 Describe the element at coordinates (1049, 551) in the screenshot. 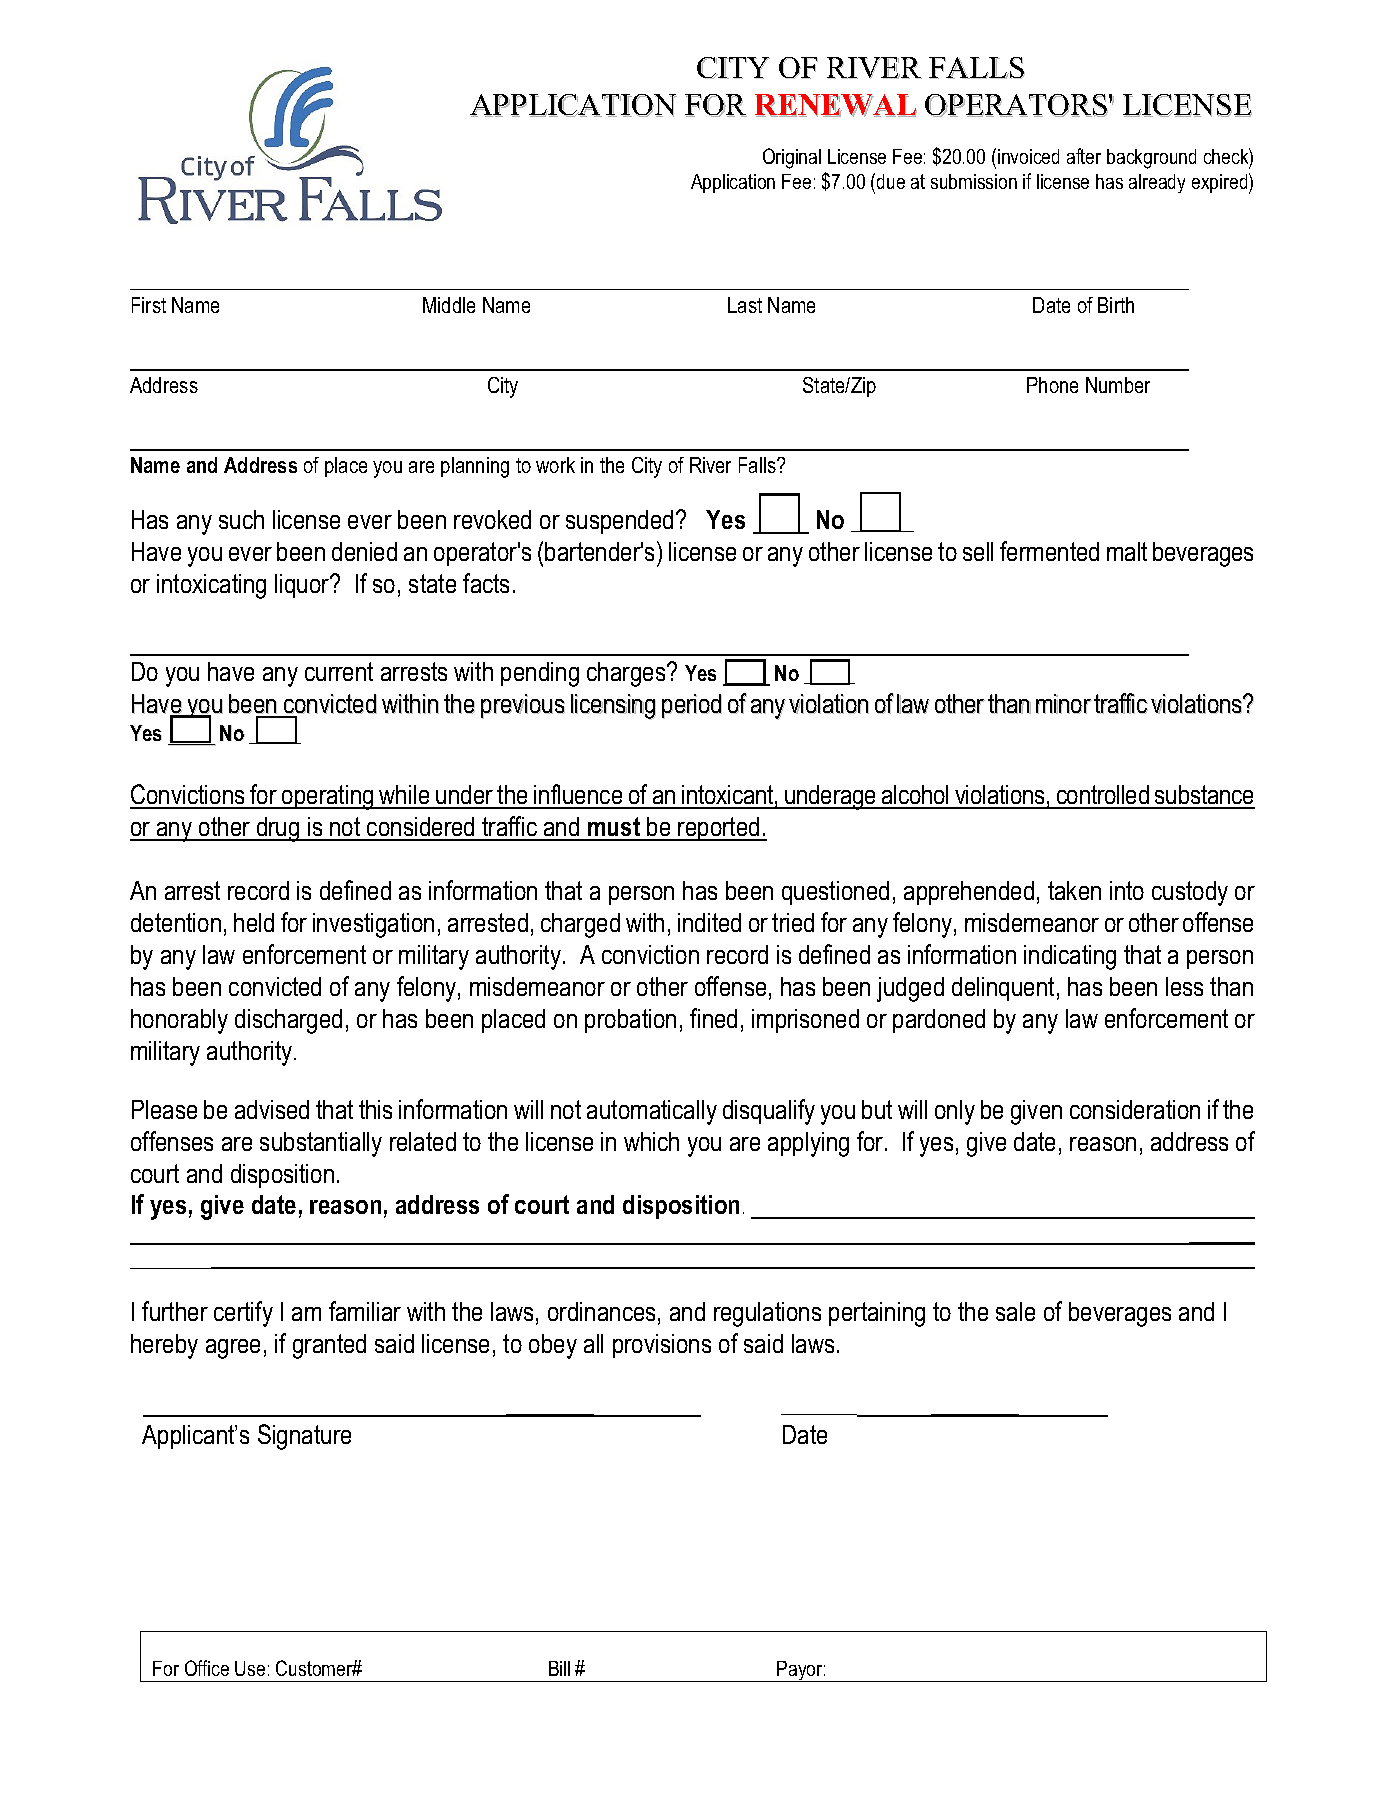

I see `fermented` at that location.
